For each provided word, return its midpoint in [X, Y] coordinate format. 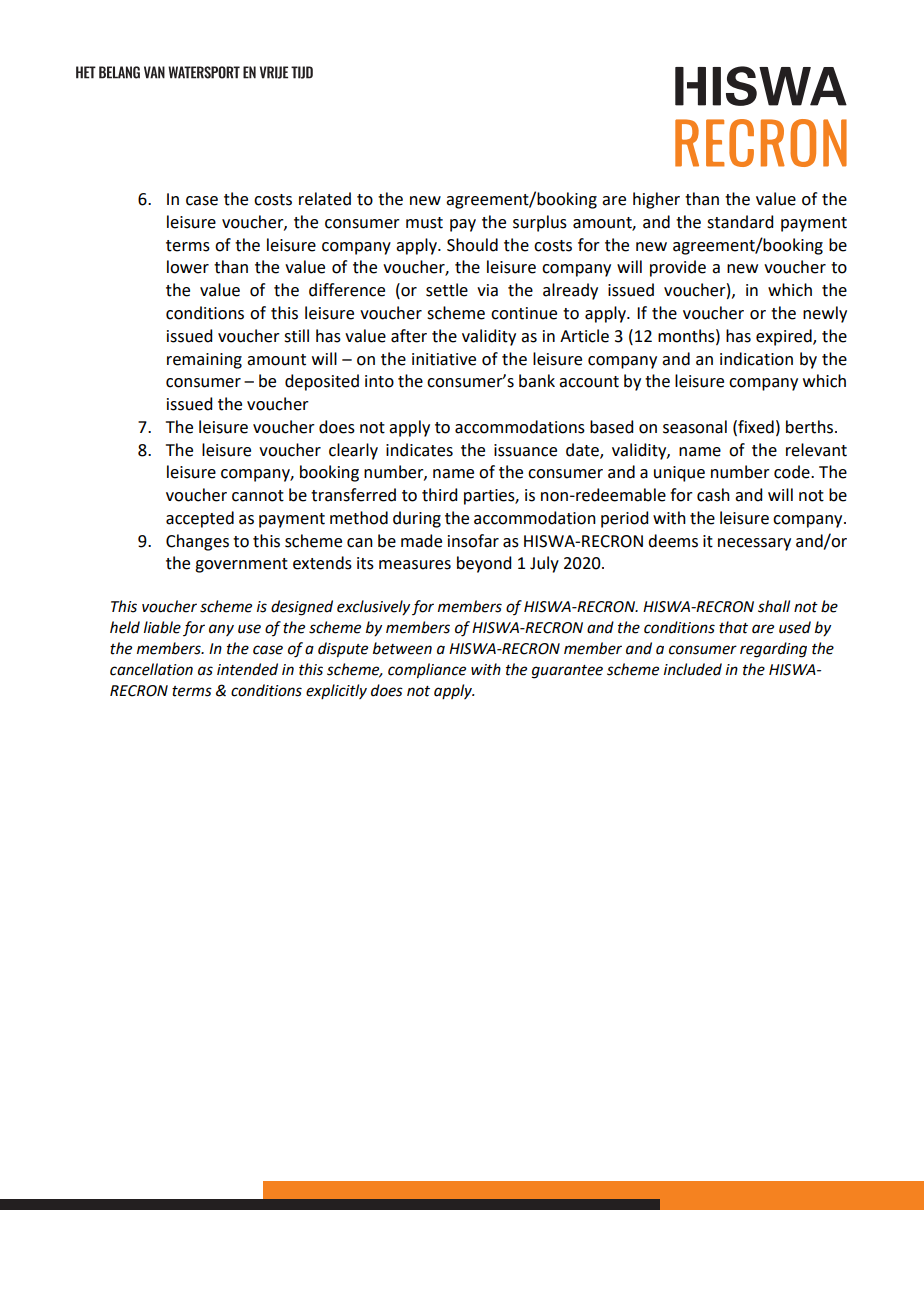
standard [740, 222]
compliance [427, 671]
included [693, 669]
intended [247, 669]
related [325, 199]
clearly [353, 451]
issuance [525, 450]
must [424, 223]
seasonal [695, 427]
